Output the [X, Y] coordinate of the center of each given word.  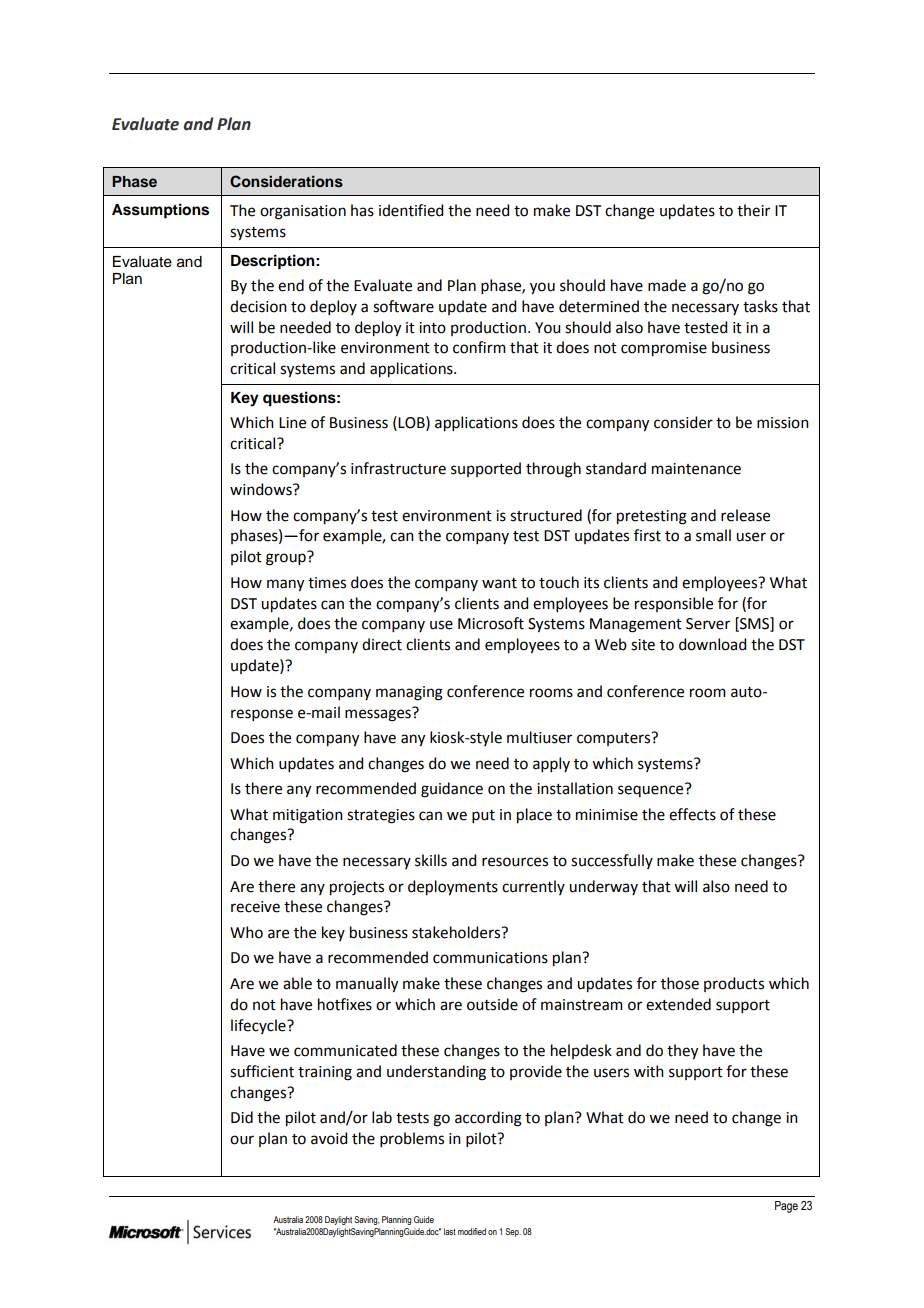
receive [255, 907]
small [713, 535]
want [499, 583]
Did [242, 1117]
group [286, 559]
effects [692, 814]
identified [411, 210]
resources [515, 862]
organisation [303, 212]
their [753, 210]
